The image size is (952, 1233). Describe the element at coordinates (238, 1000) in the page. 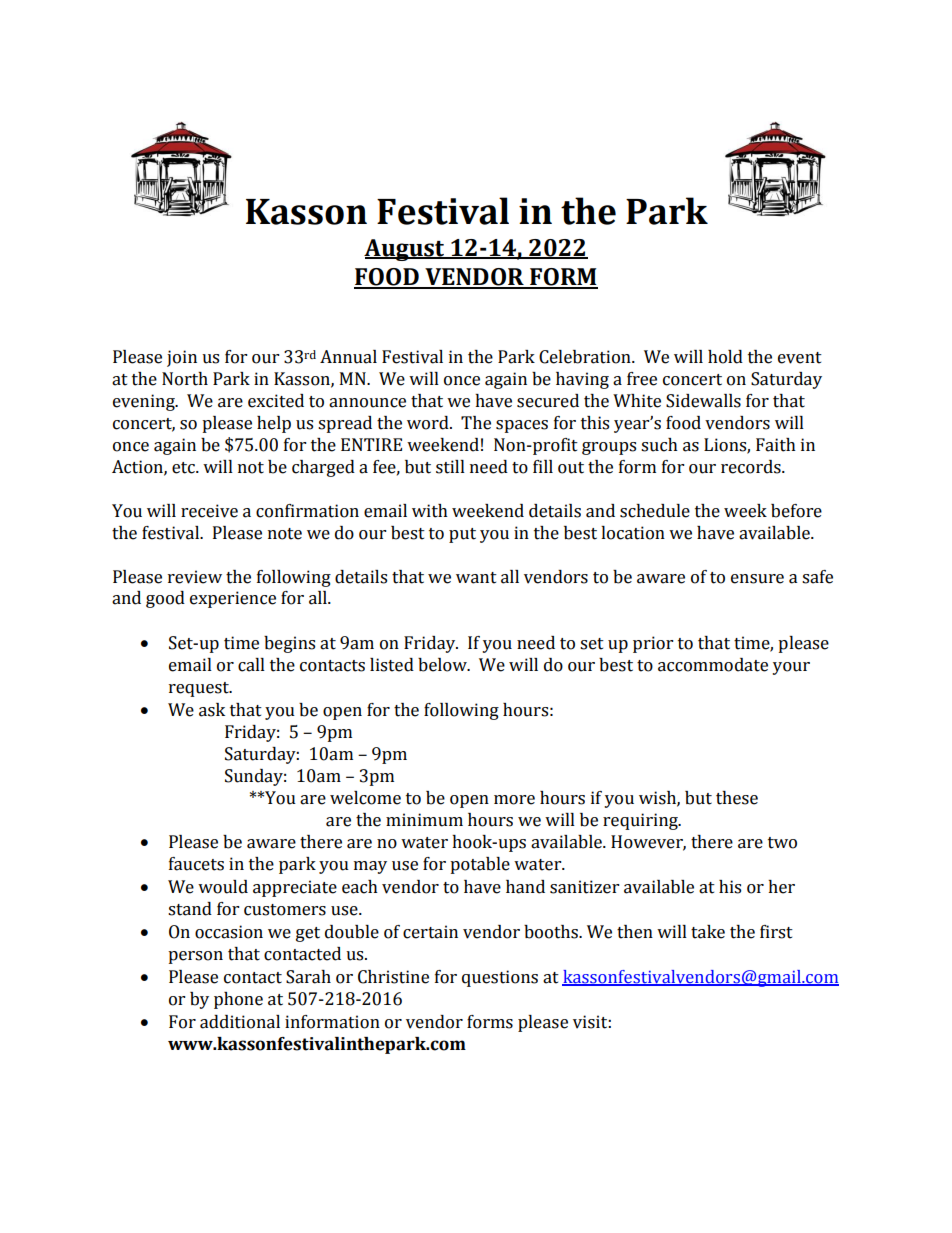

I see `phone` at that location.
